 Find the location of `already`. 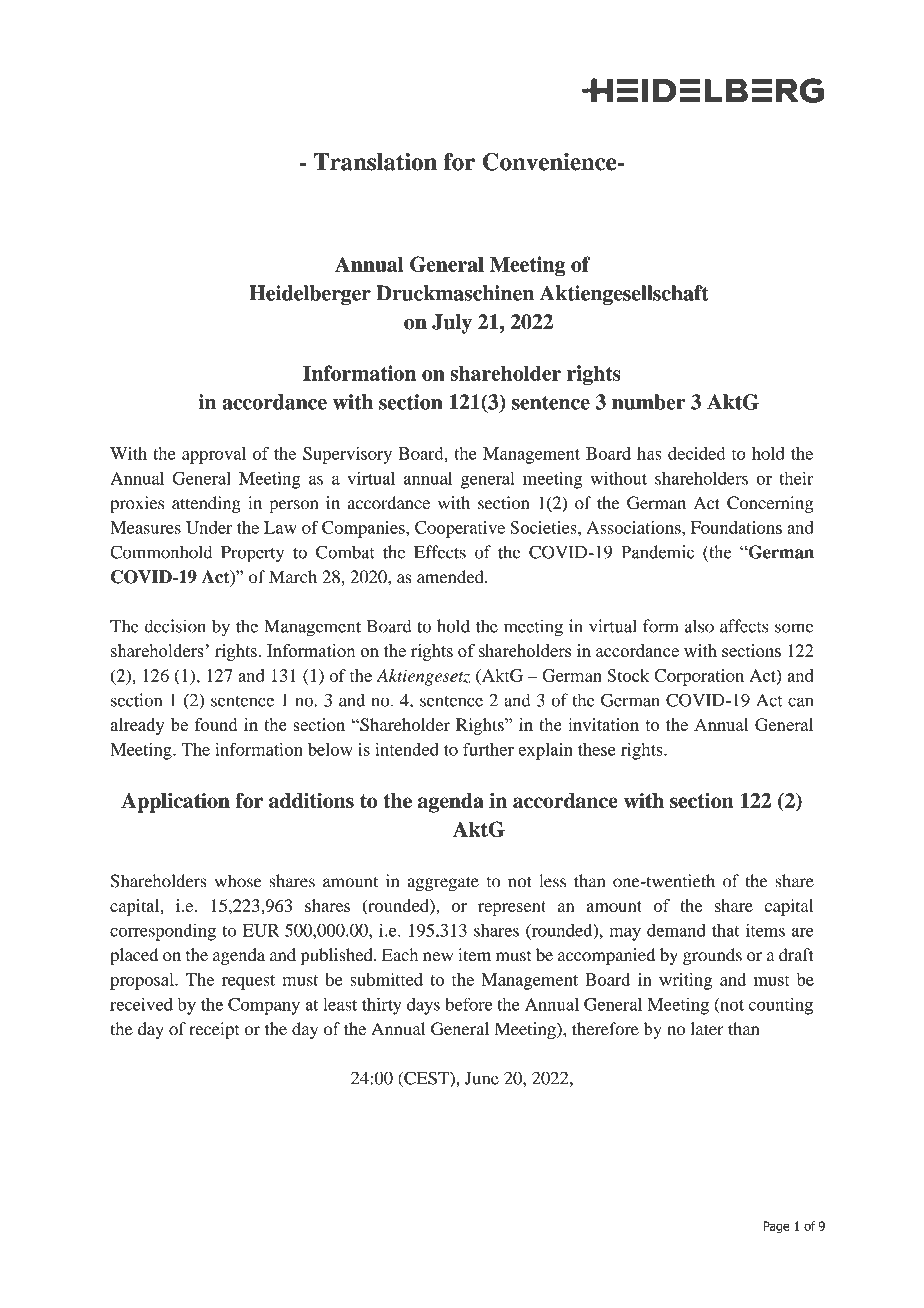

already is located at coordinates (138, 726).
